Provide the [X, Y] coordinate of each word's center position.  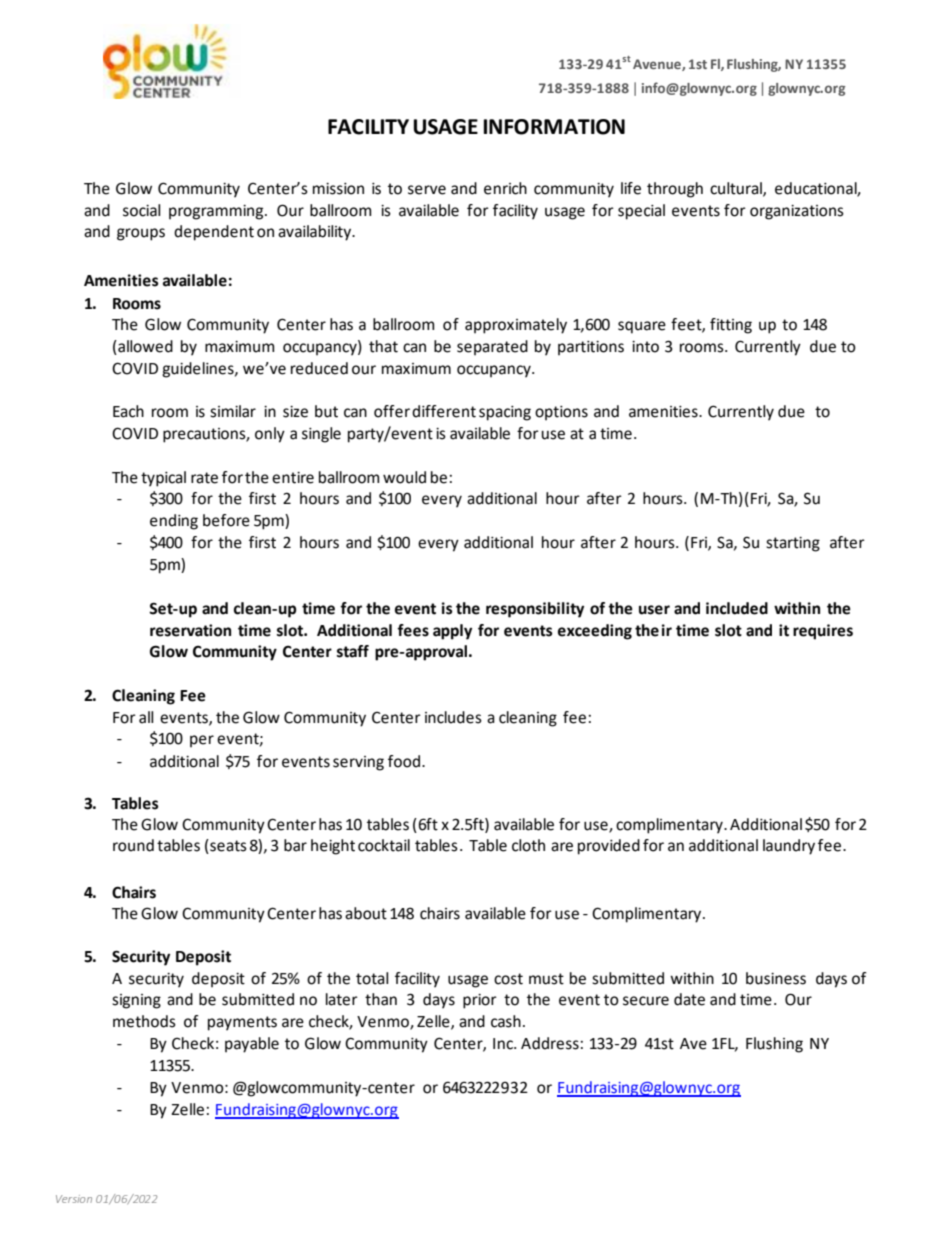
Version [74, 1199]
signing [136, 1001]
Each [128, 411]
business [776, 978]
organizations [797, 212]
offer [392, 411]
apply [452, 632]
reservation [190, 630]
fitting [731, 326]
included [737, 608]
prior [480, 1001]
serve [427, 190]
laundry [789, 847]
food [405, 761]
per [202, 741]
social [141, 210]
